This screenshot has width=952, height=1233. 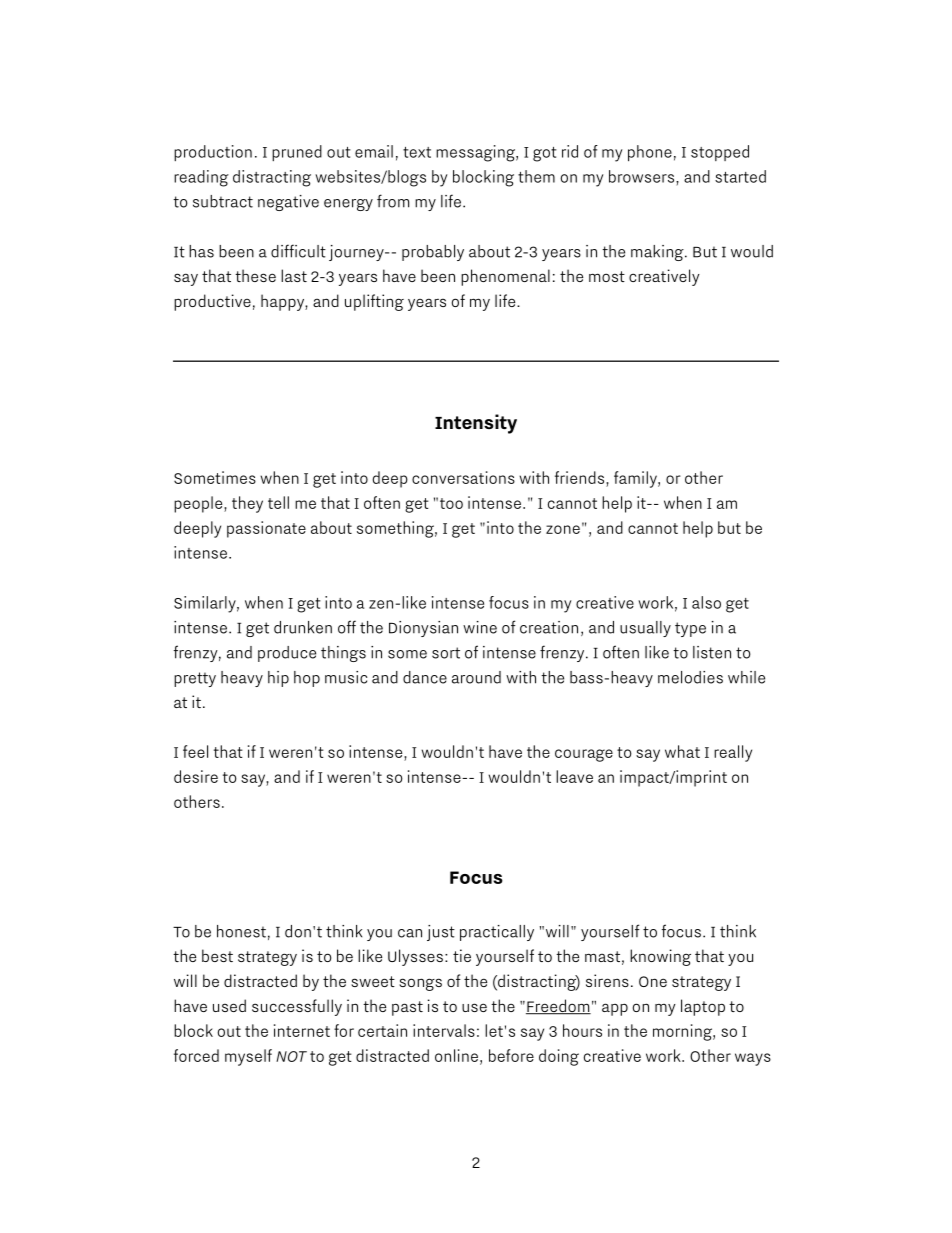 What do you see at coordinates (444, 1030) in the screenshot?
I see `intervals` at bounding box center [444, 1030].
